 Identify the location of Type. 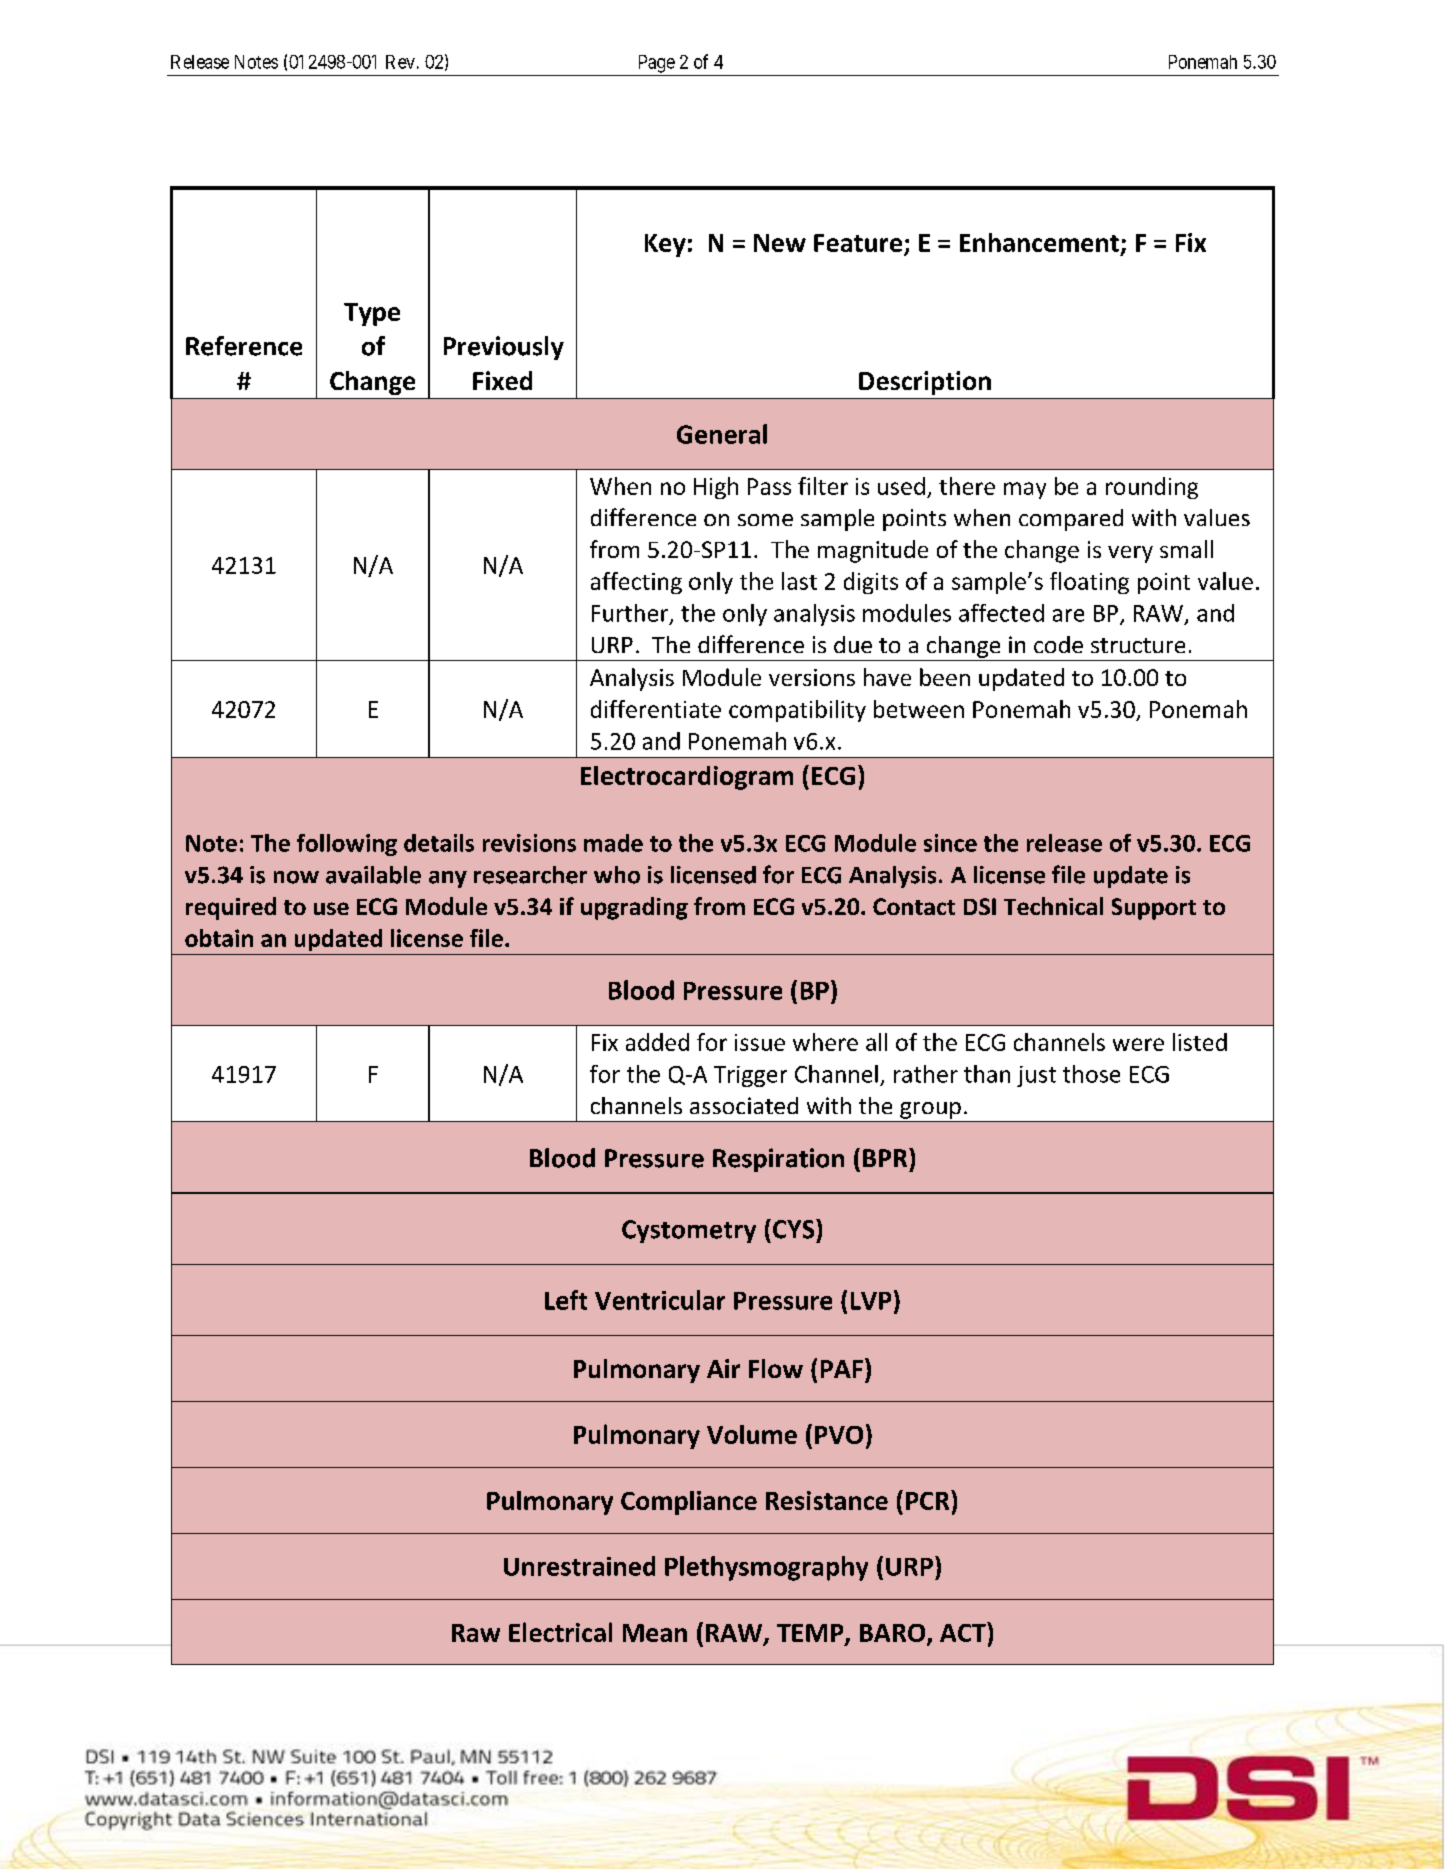
(372, 314).
